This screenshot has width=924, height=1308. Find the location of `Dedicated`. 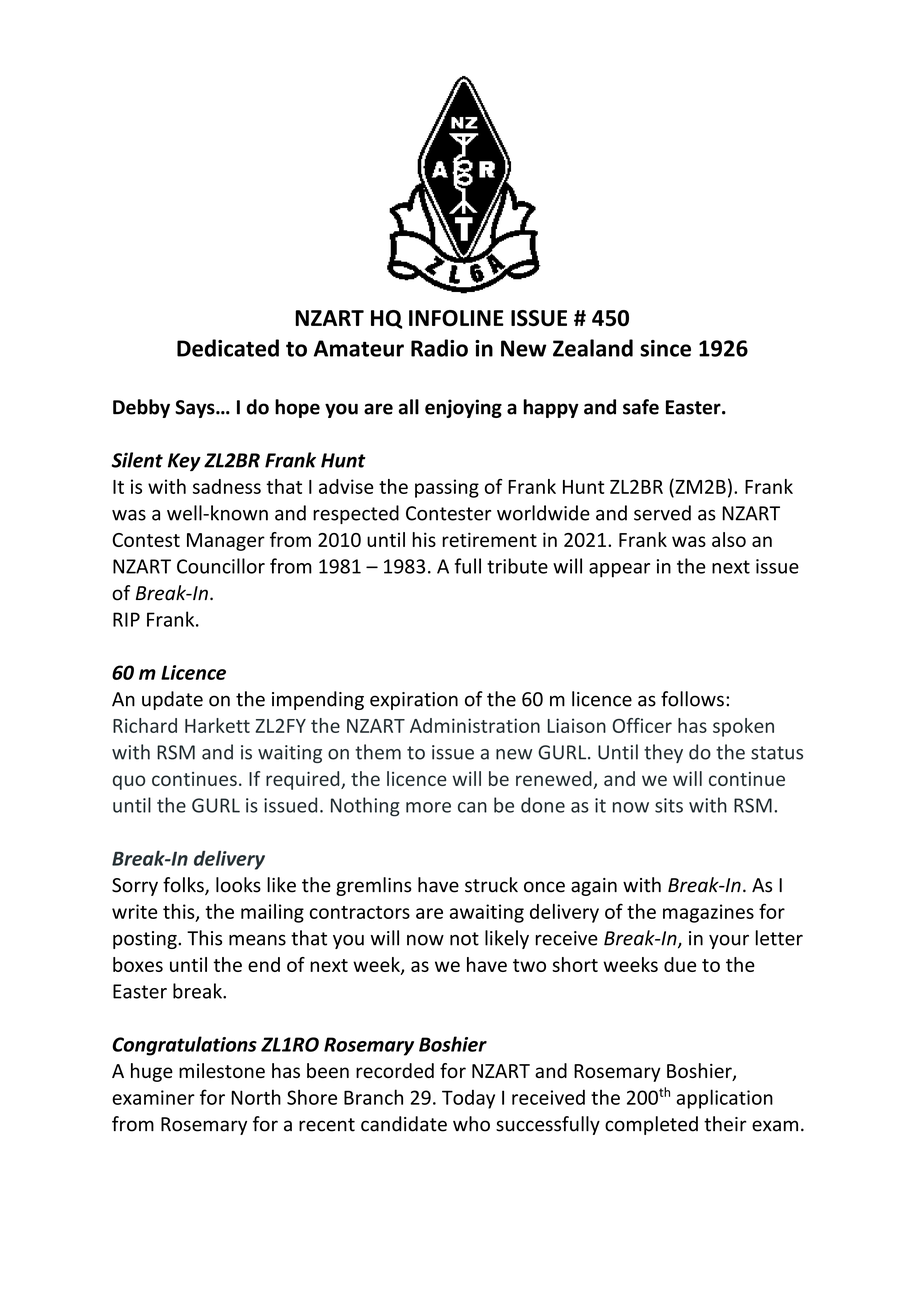

Dedicated is located at coordinates (228, 348).
